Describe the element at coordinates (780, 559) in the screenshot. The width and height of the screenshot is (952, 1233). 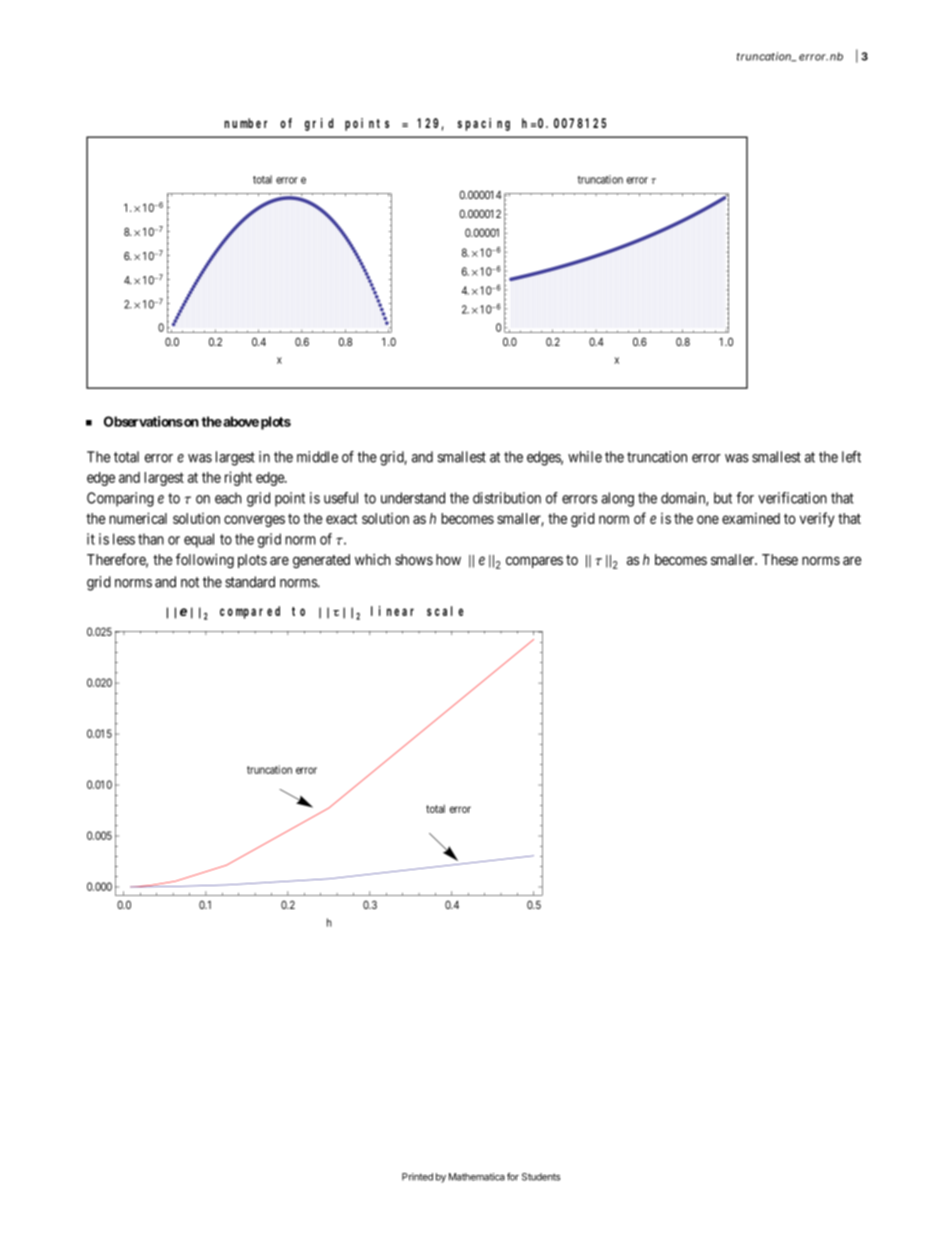
I see `These` at that location.
